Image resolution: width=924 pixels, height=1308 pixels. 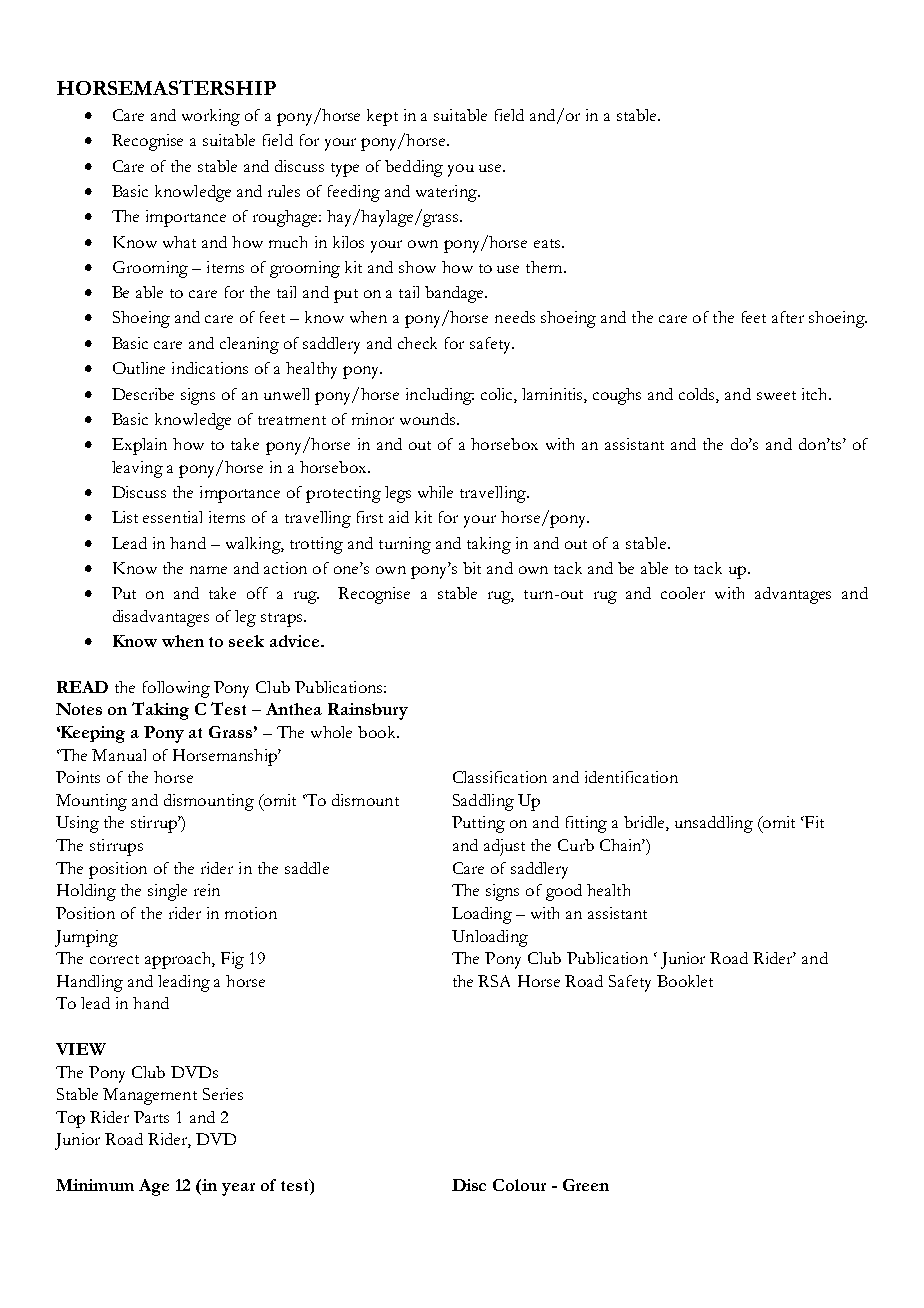 What do you see at coordinates (683, 593) in the document?
I see `cooler` at bounding box center [683, 593].
